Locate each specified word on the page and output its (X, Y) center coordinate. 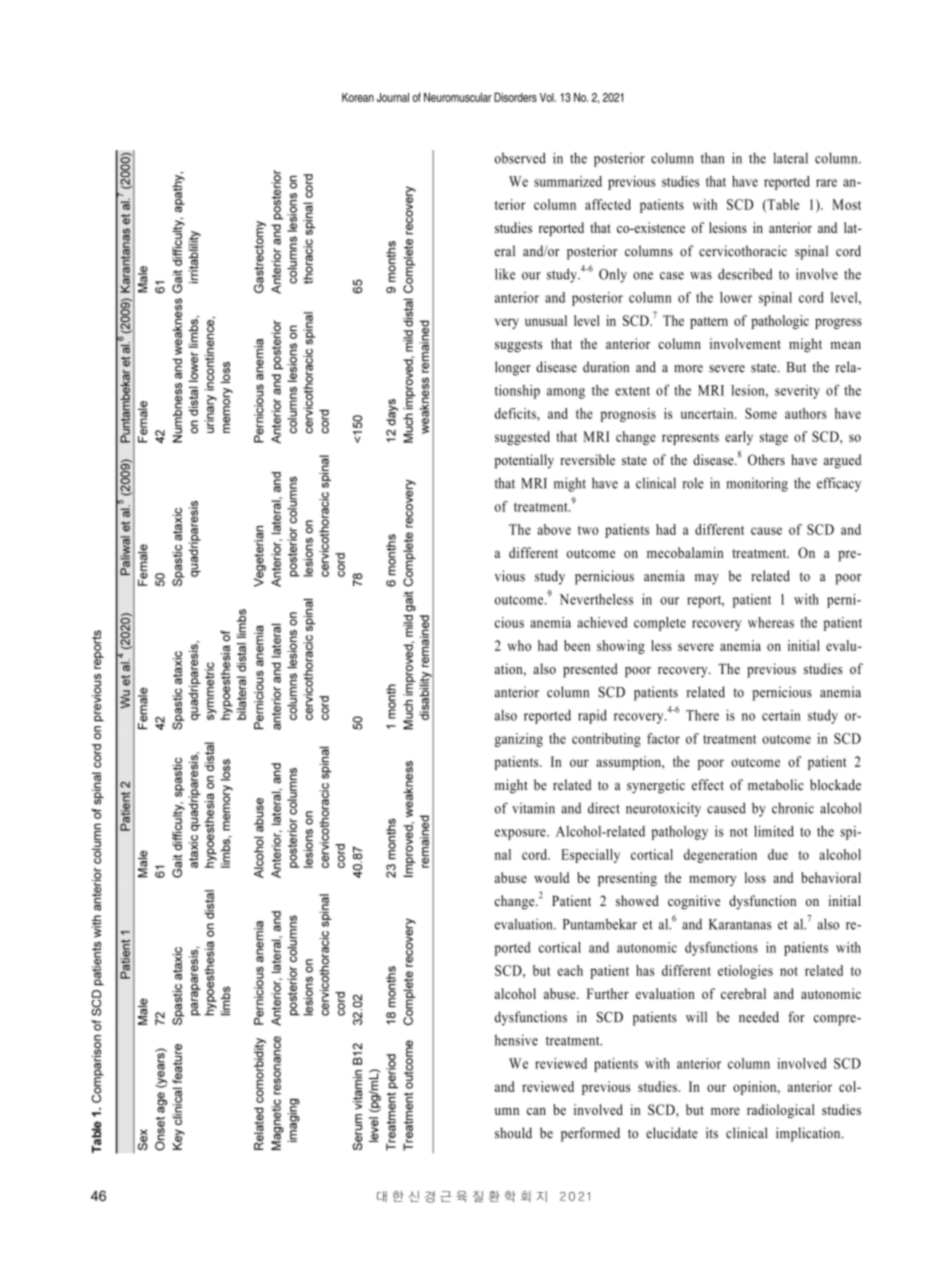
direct (604, 808)
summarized (568, 181)
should (513, 1133)
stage (774, 439)
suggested (522, 438)
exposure (521, 834)
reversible (587, 459)
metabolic (776, 784)
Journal (393, 97)
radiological (781, 1111)
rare (826, 183)
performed (590, 1134)
